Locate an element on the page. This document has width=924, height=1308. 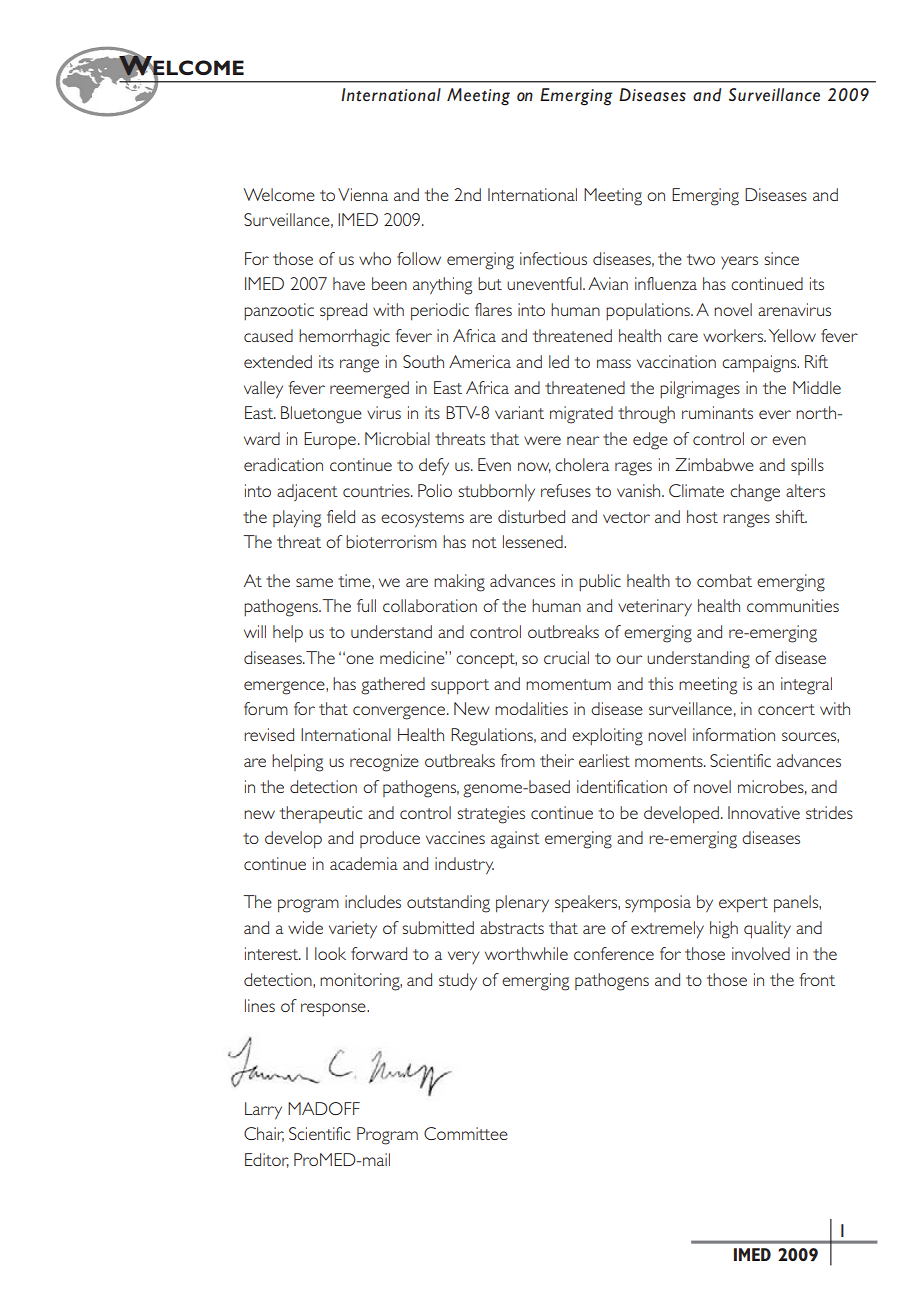
infectious is located at coordinates (553, 258).
